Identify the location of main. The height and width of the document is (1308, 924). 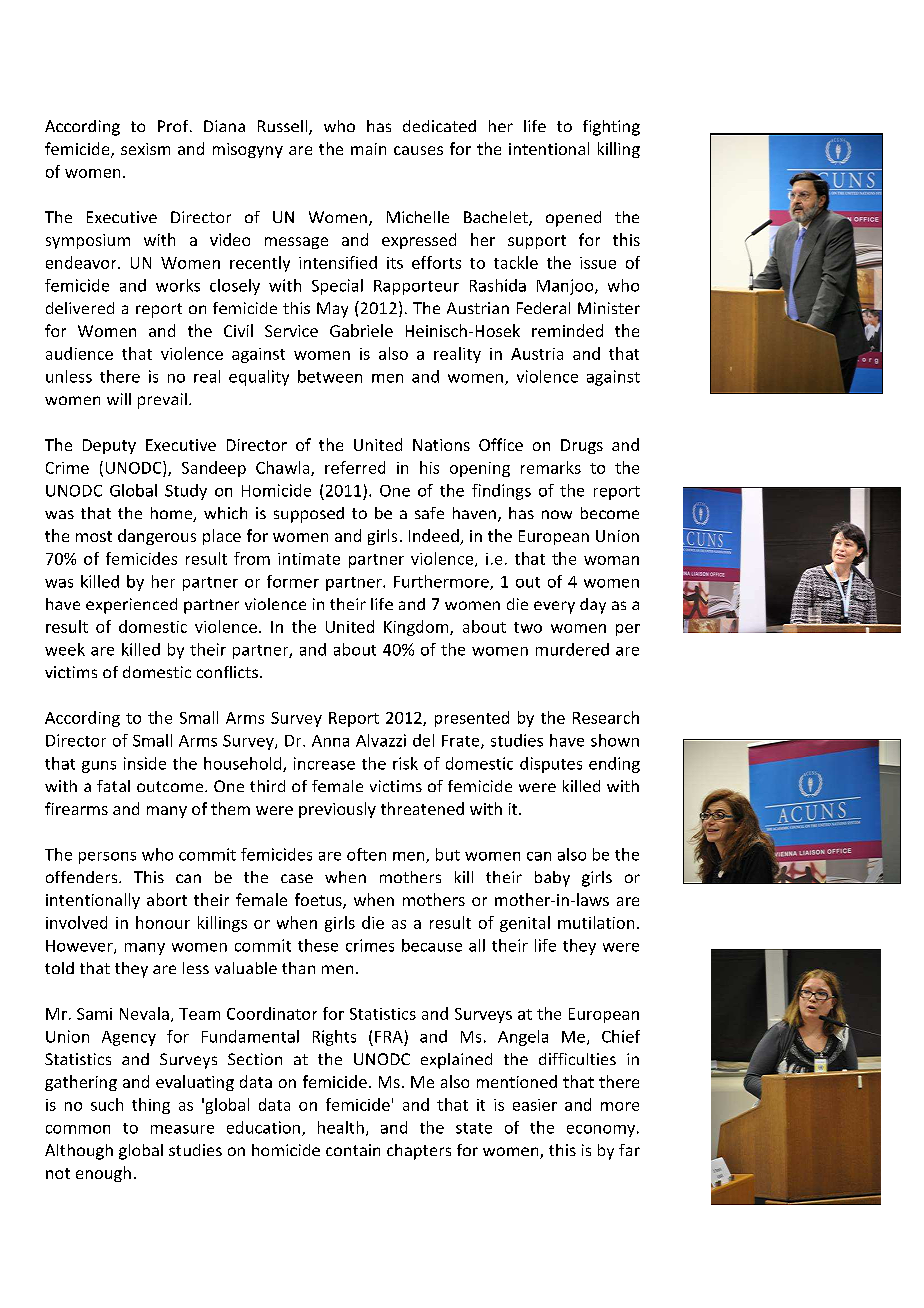
(368, 149).
